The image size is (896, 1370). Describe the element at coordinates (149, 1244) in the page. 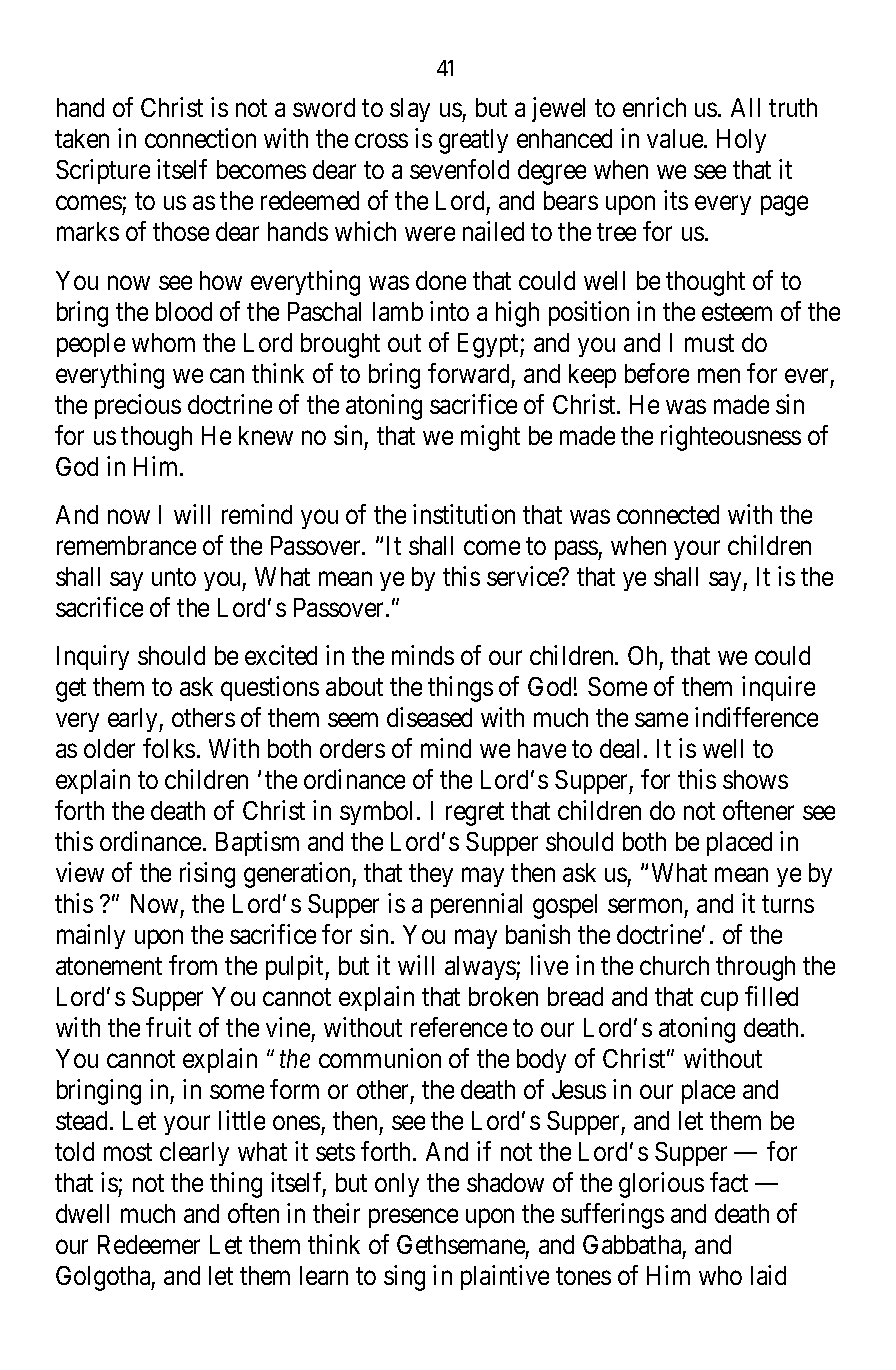

I see `Redeemer` at that location.
